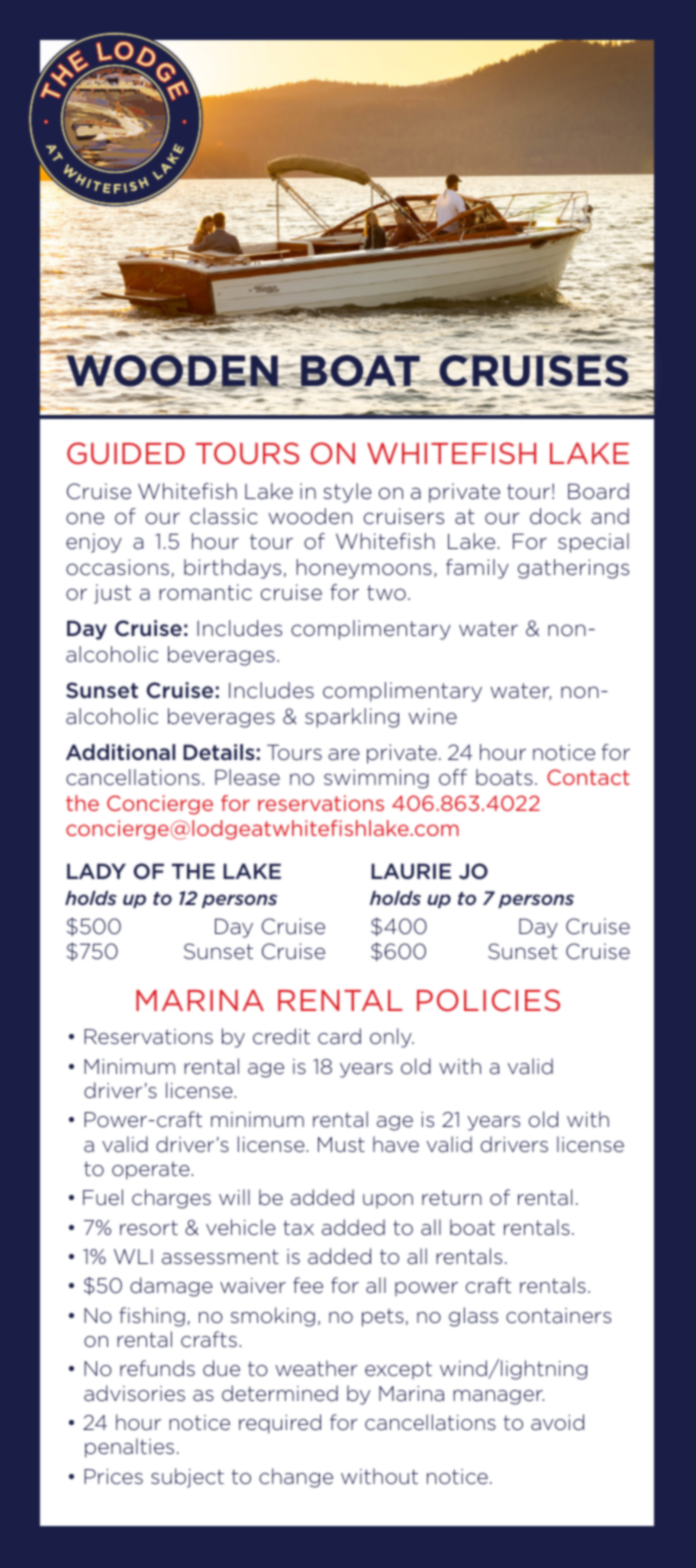  What do you see at coordinates (129, 1448) in the page?
I see `penalties` at bounding box center [129, 1448].
